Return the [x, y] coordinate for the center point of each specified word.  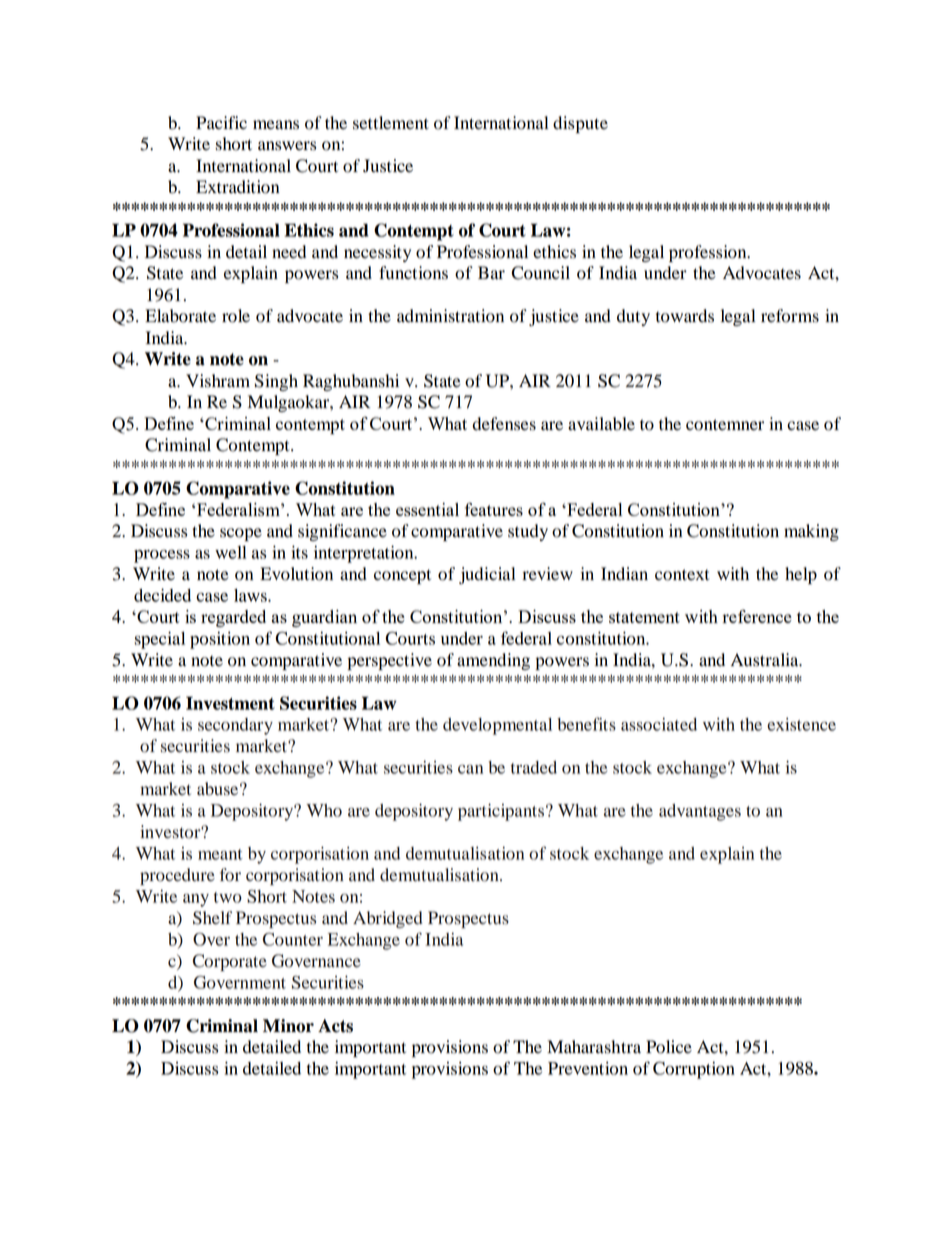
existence [801, 724]
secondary [235, 726]
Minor [288, 1026]
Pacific [221, 123]
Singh [276, 382]
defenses [504, 424]
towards [685, 316]
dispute [580, 124]
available [601, 424]
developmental [497, 726]
